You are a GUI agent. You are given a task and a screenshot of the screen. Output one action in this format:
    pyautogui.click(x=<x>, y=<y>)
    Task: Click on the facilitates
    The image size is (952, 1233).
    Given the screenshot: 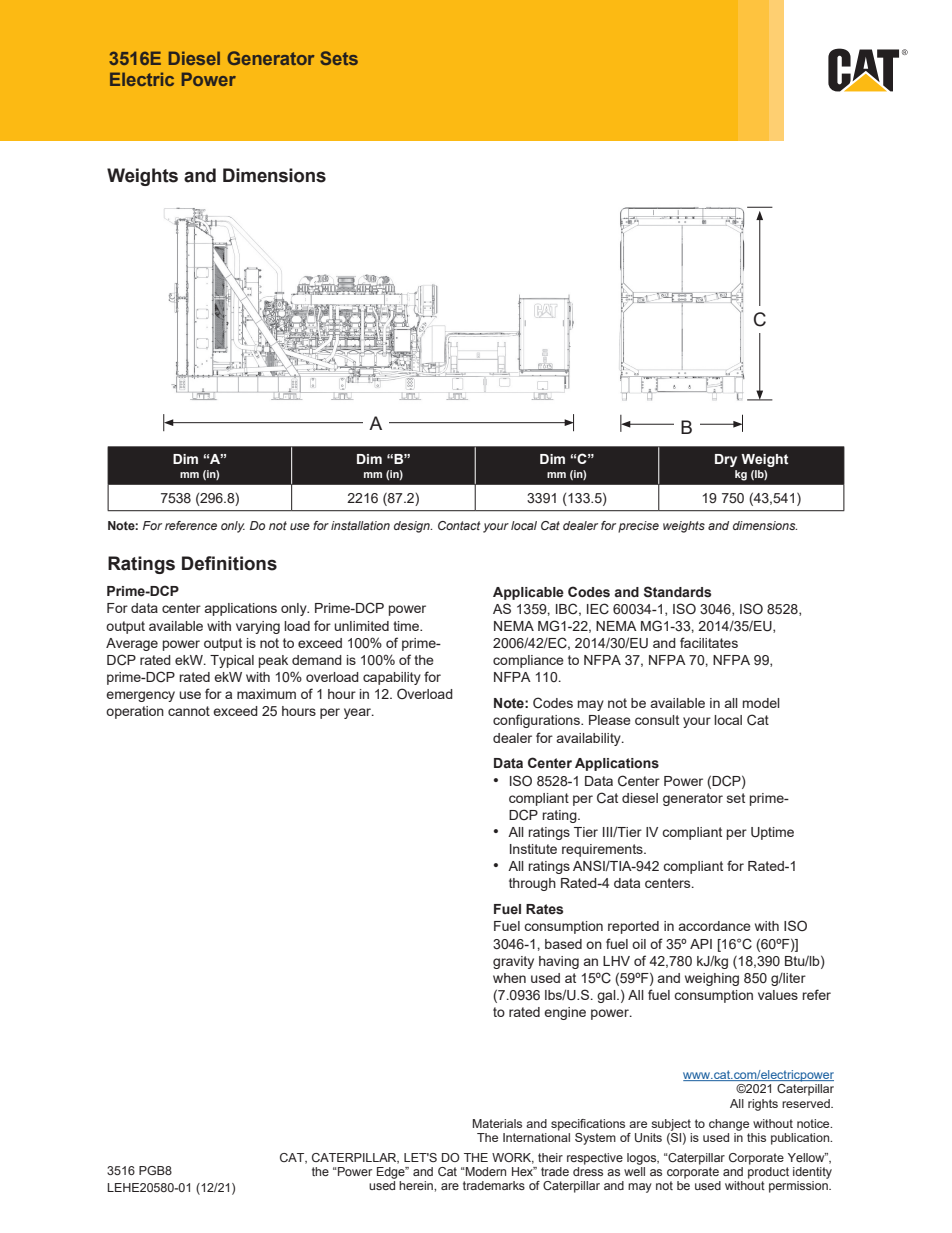 What is the action you would take?
    pyautogui.click(x=709, y=642)
